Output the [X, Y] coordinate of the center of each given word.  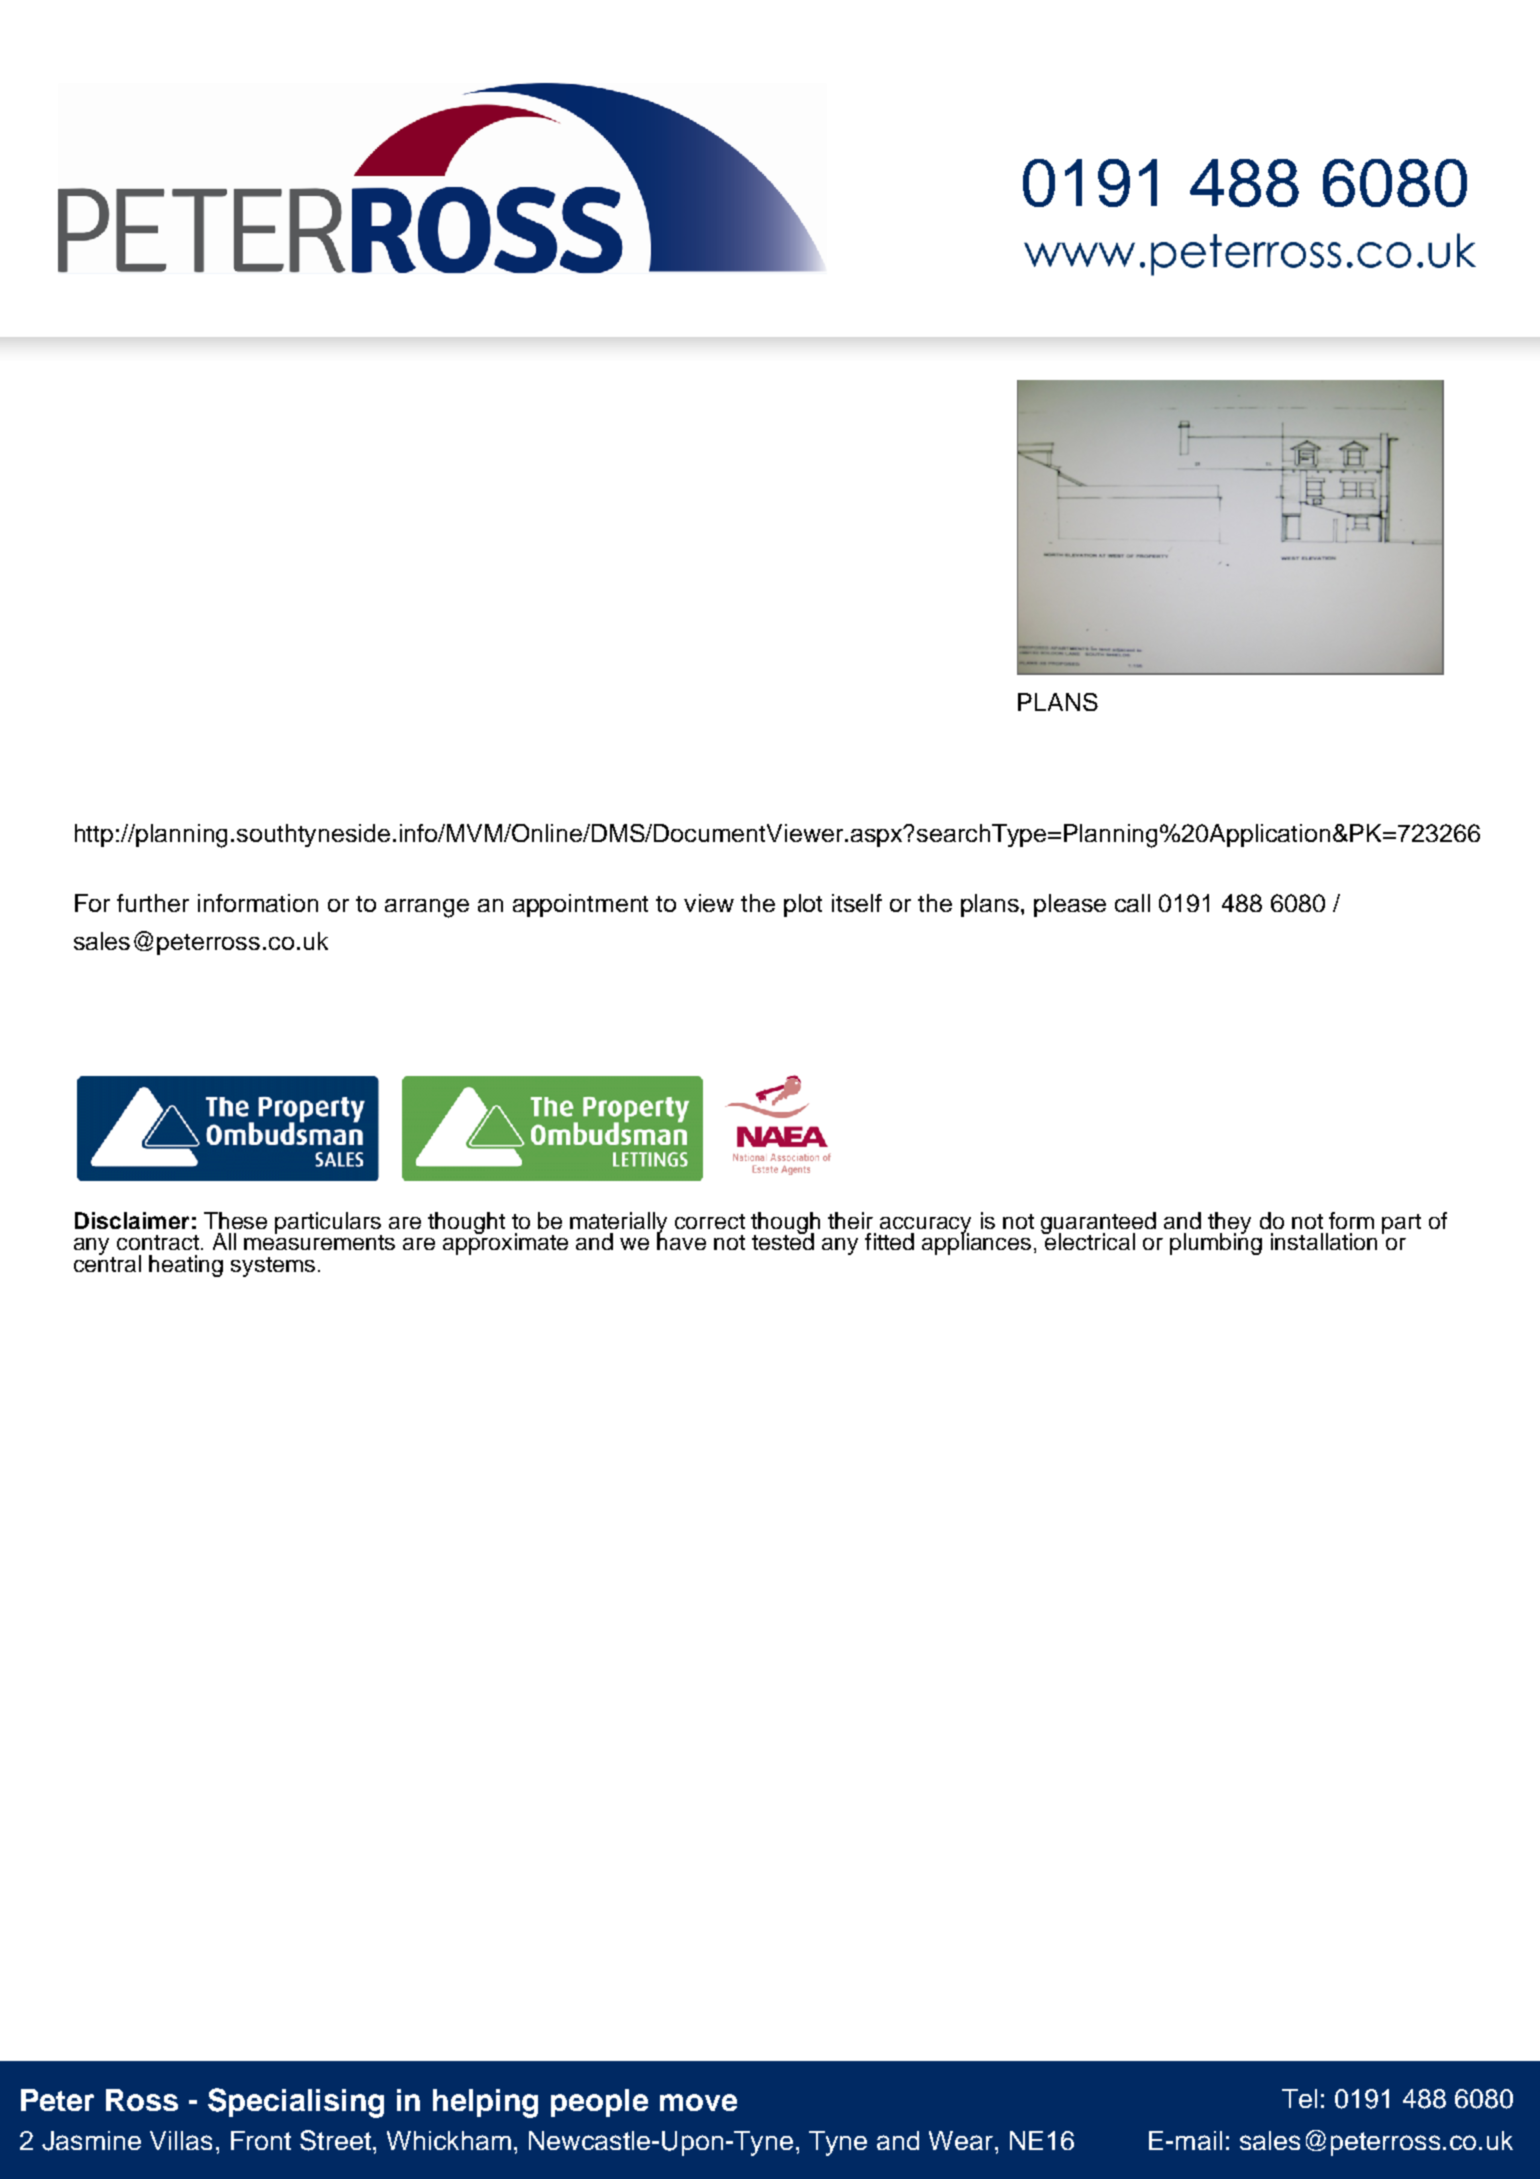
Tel [1299, 2098]
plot [803, 905]
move [698, 2102]
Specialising [296, 2103]
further [153, 903]
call [1132, 903]
